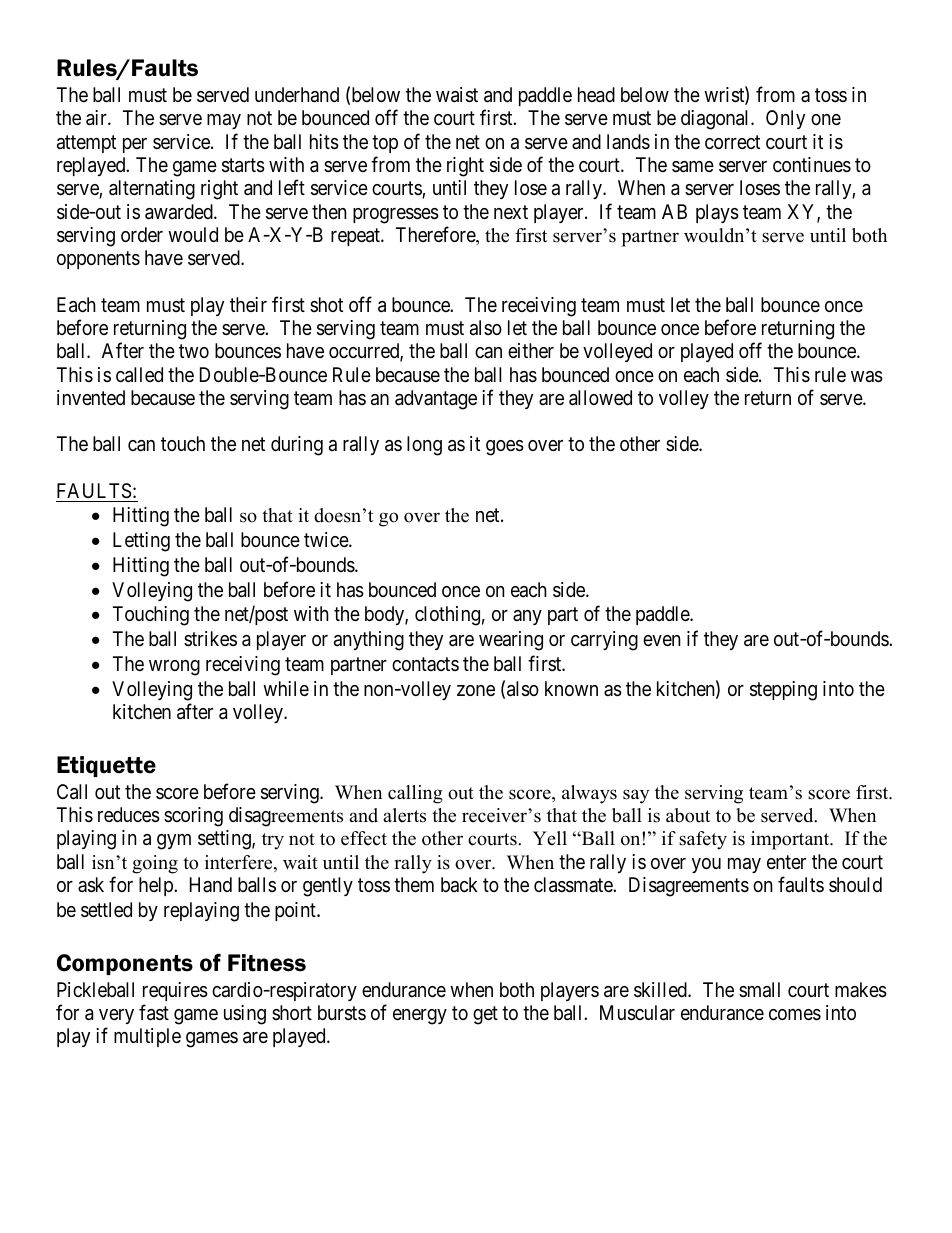 The width and height of the page is (952, 1233). I want to click on even, so click(662, 640).
